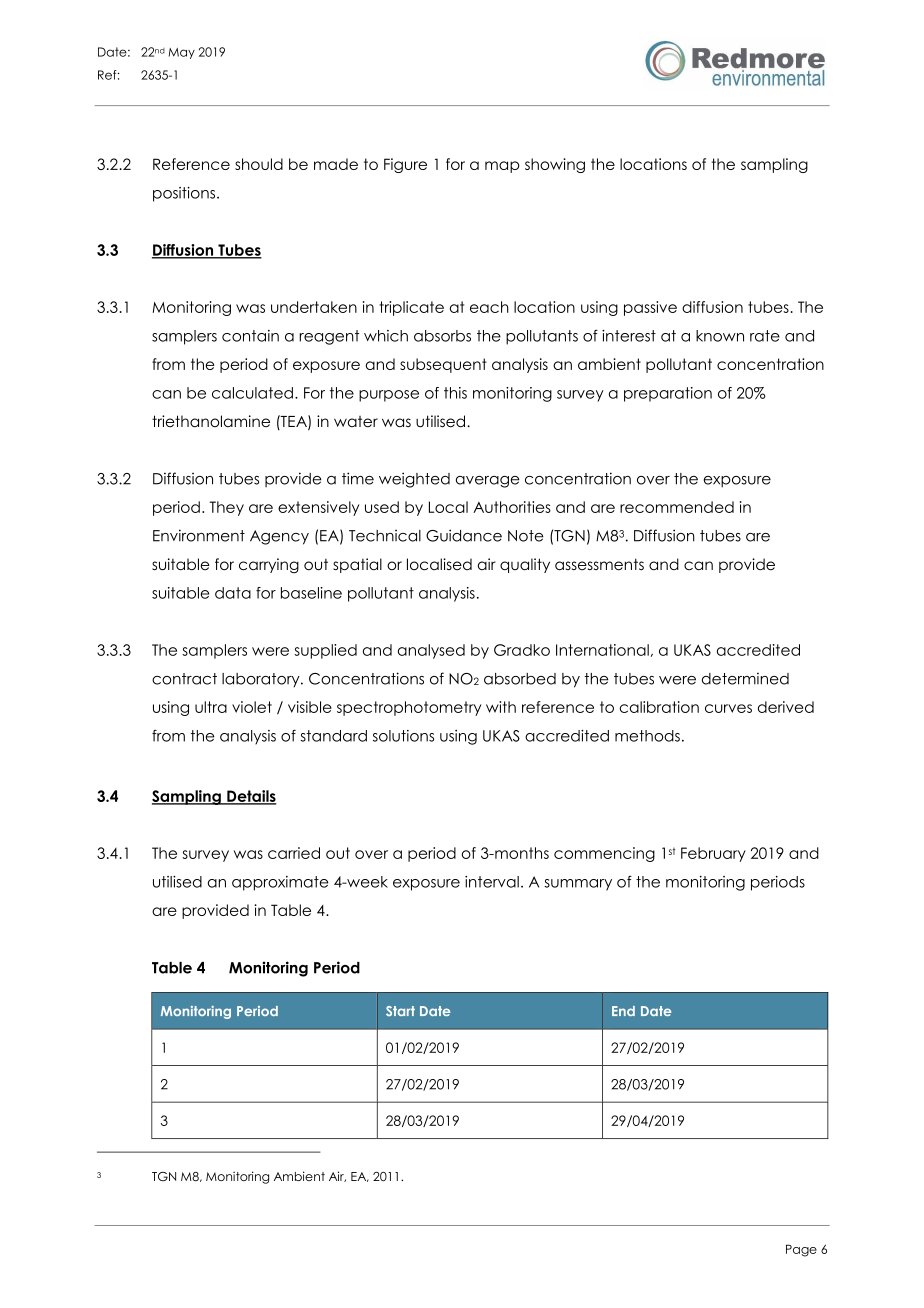 Image resolution: width=924 pixels, height=1308 pixels. I want to click on absorbed, so click(520, 679).
